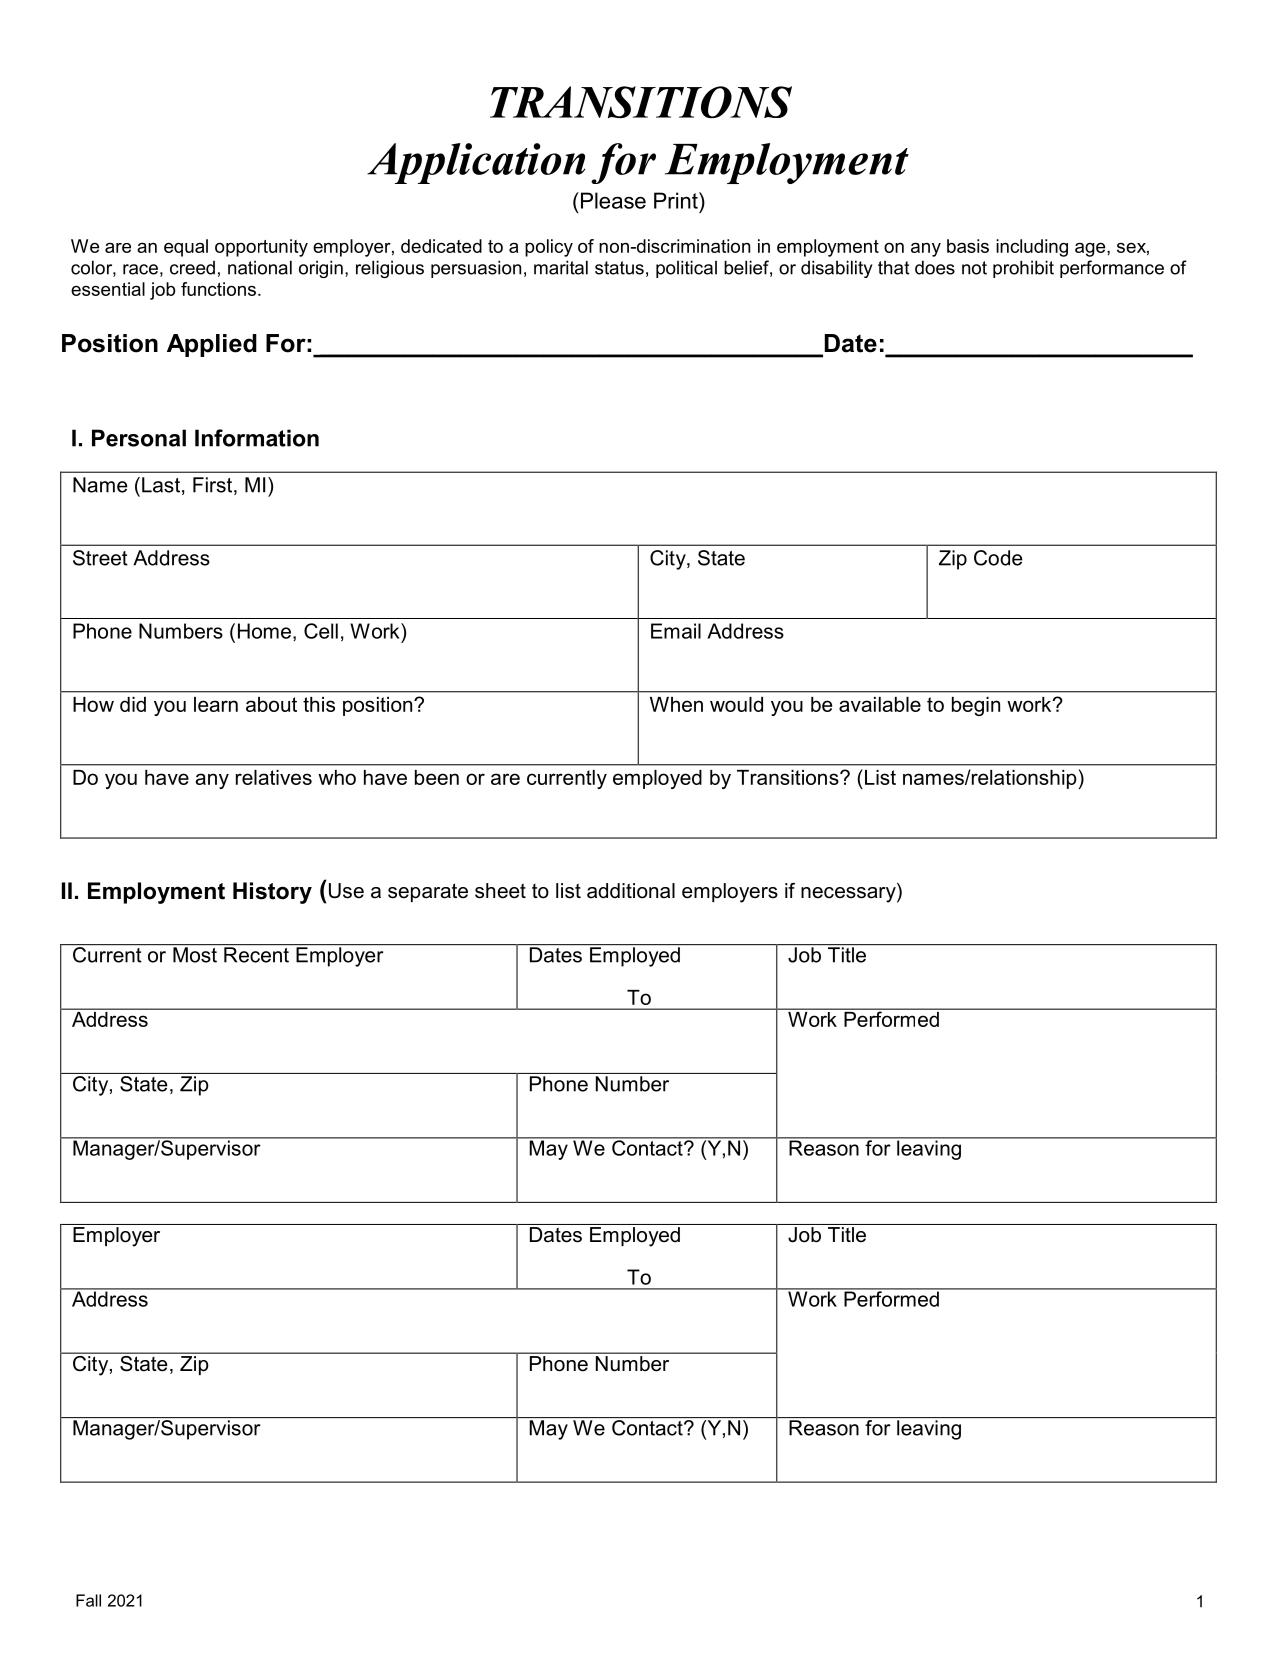 The width and height of the page is (1280, 1656). I want to click on Fall, so click(88, 1600).
